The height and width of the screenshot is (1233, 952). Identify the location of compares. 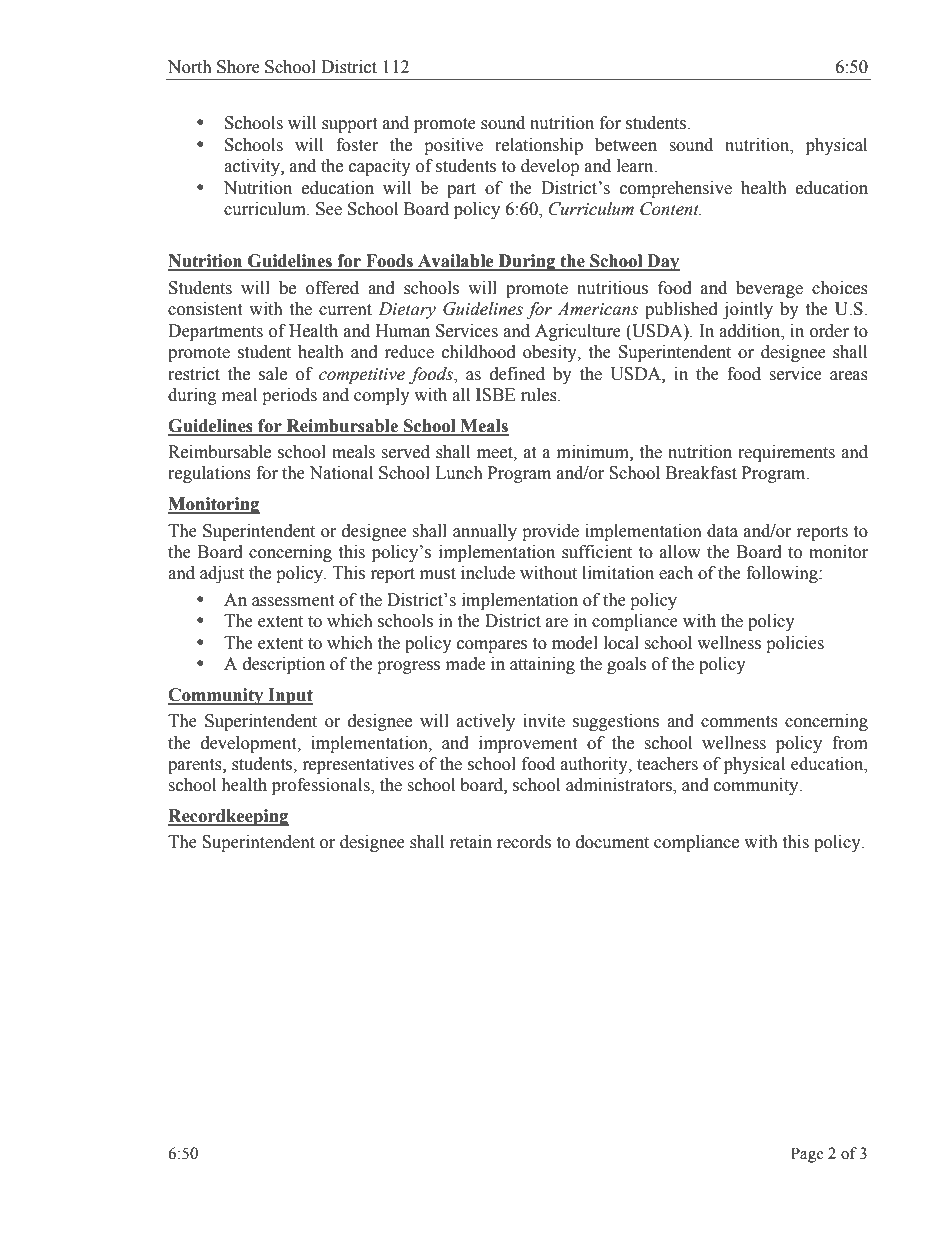
(492, 646).
